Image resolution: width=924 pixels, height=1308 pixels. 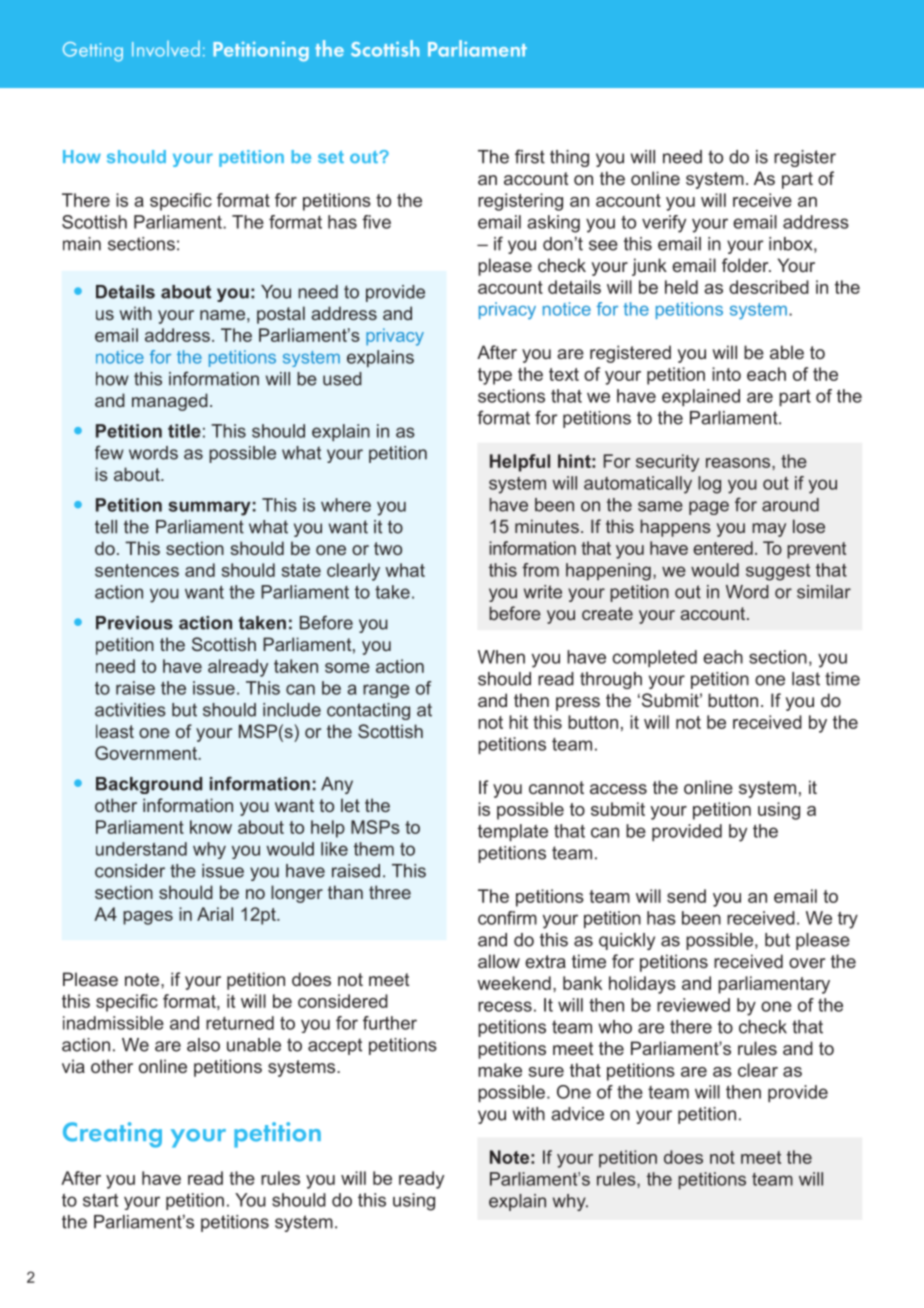 What do you see at coordinates (501, 657) in the screenshot?
I see `When` at bounding box center [501, 657].
